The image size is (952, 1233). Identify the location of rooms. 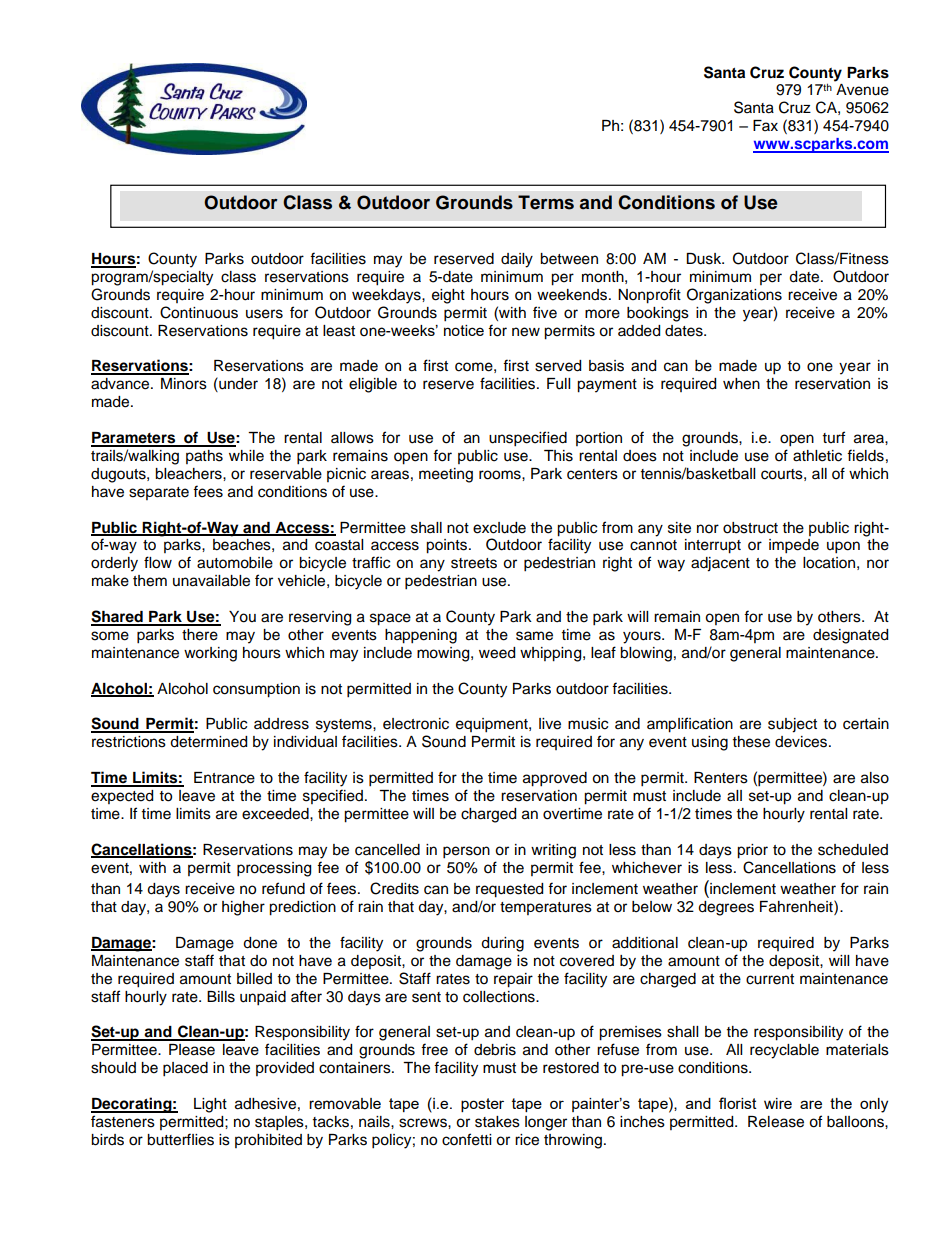
(501, 475).
